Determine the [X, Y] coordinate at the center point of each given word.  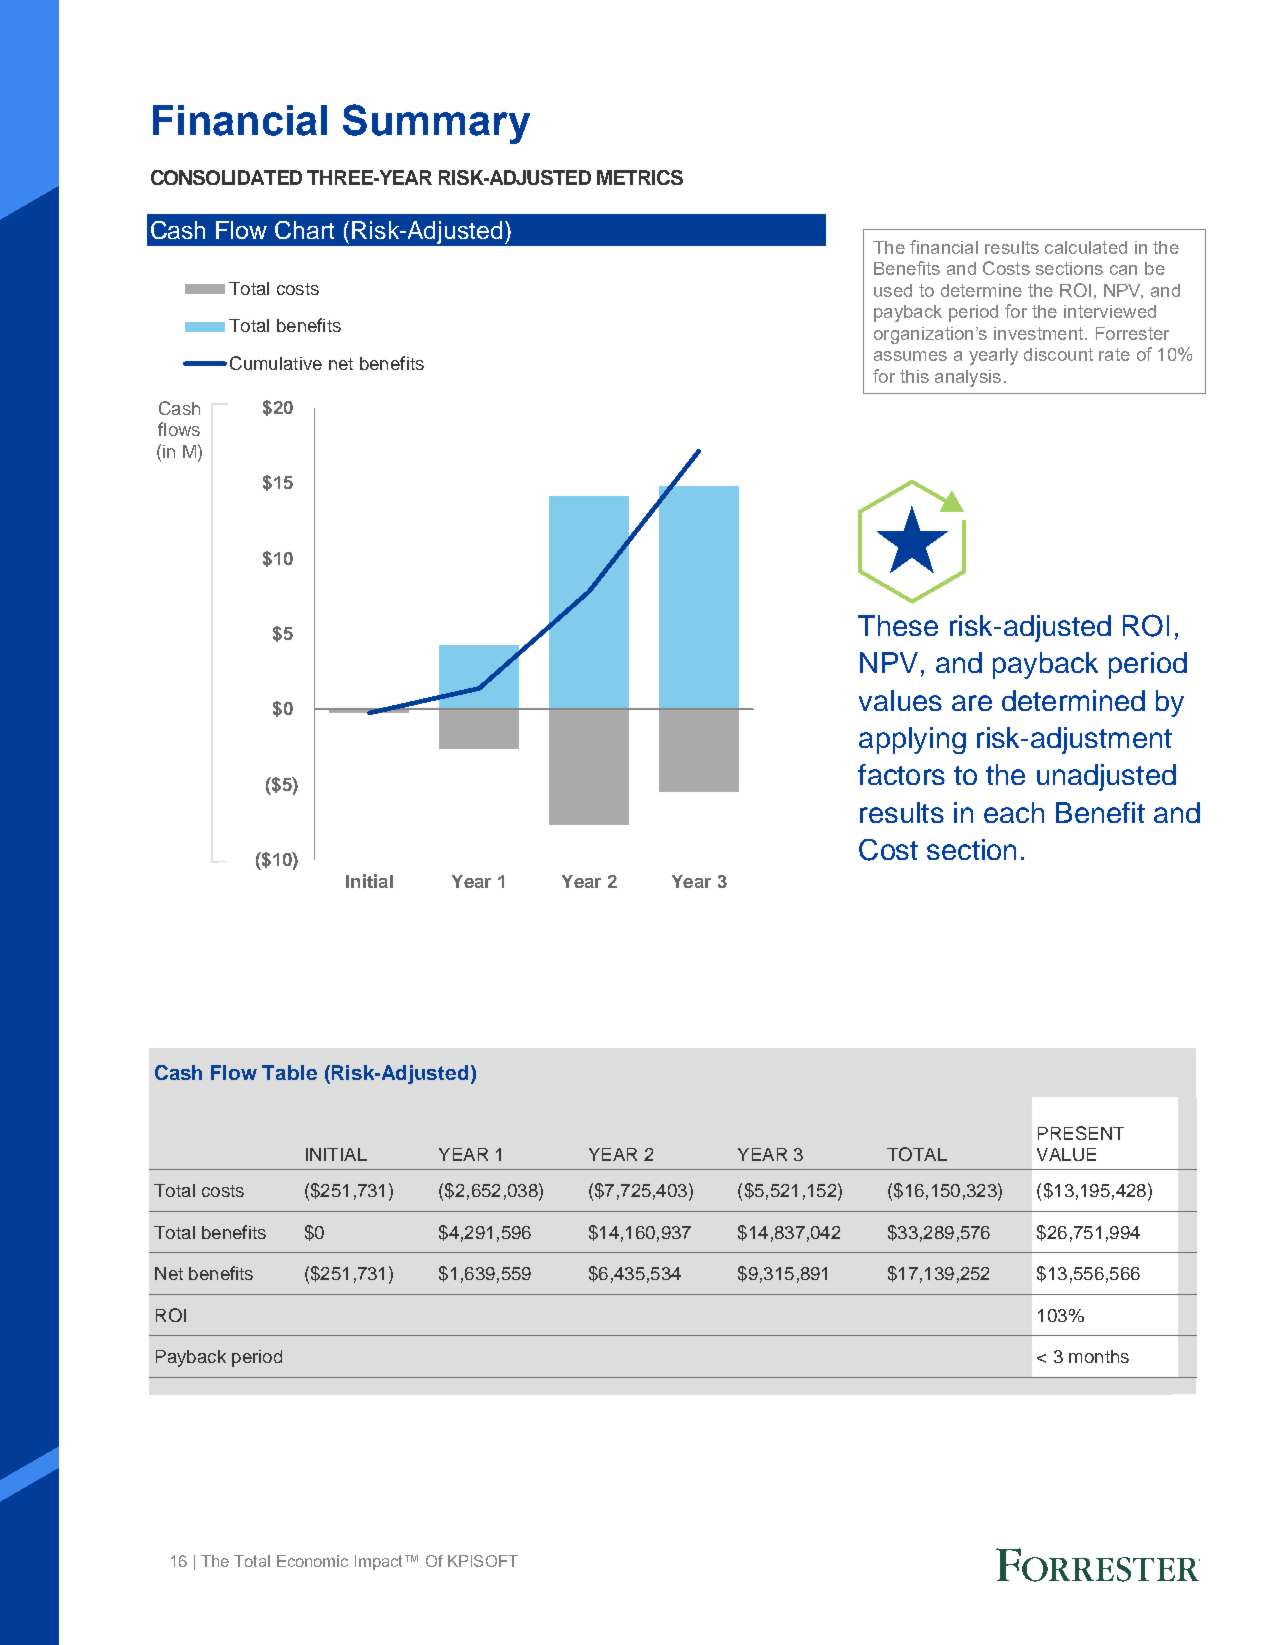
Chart [304, 230]
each [1014, 812]
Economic [312, 1561]
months [1099, 1356]
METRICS [640, 177]
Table [289, 1072]
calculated [1086, 247]
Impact [380, 1562]
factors [901, 774]
